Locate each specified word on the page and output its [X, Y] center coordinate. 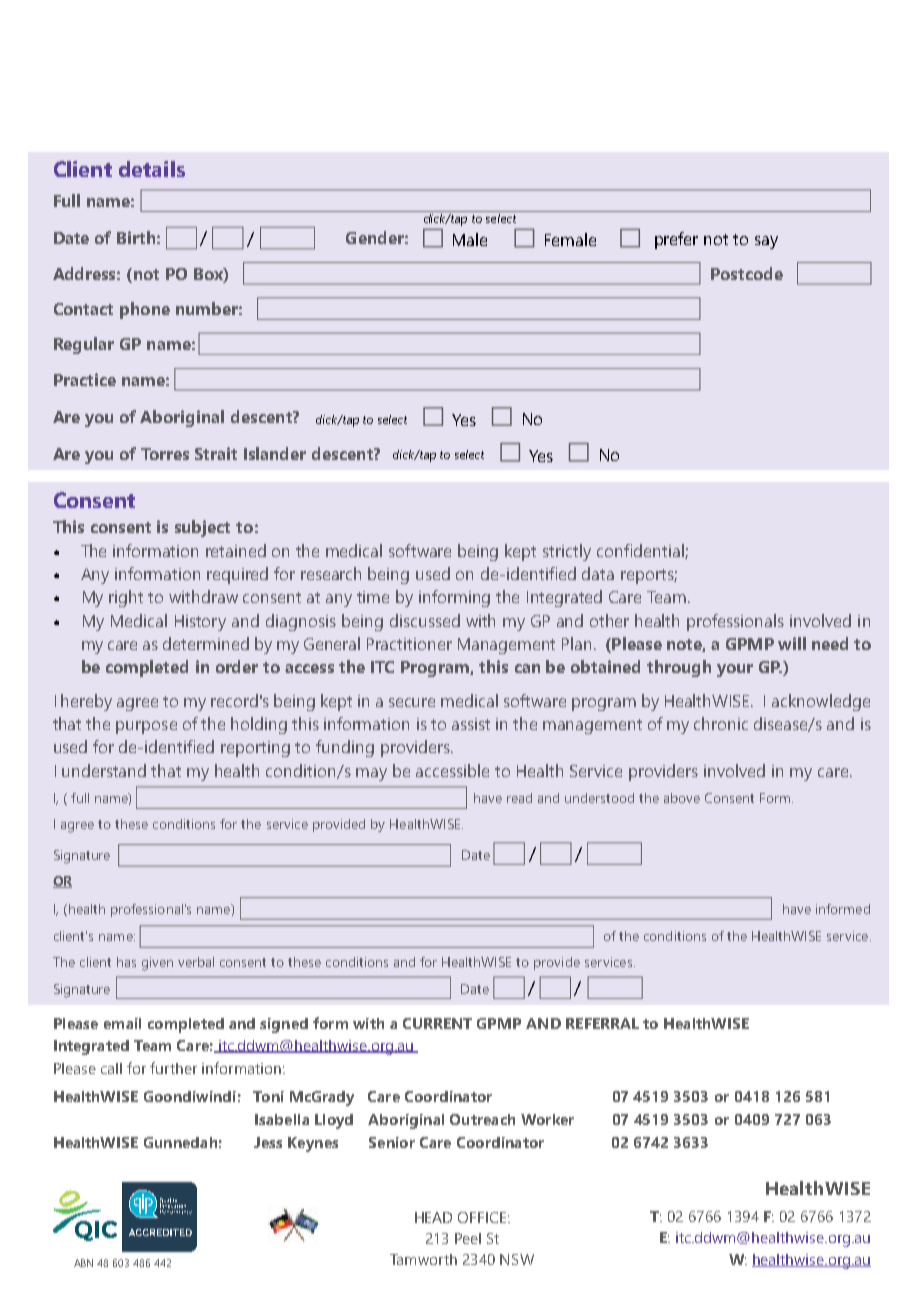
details [152, 169]
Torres [165, 454]
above [682, 798]
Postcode [747, 273]
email [122, 1023]
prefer [676, 240]
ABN [83, 1263]
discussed [425, 620]
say [766, 242]
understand [104, 770]
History [200, 623]
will [792, 643]
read [519, 798]
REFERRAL [602, 1023]
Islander [275, 453]
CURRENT [437, 1023]
